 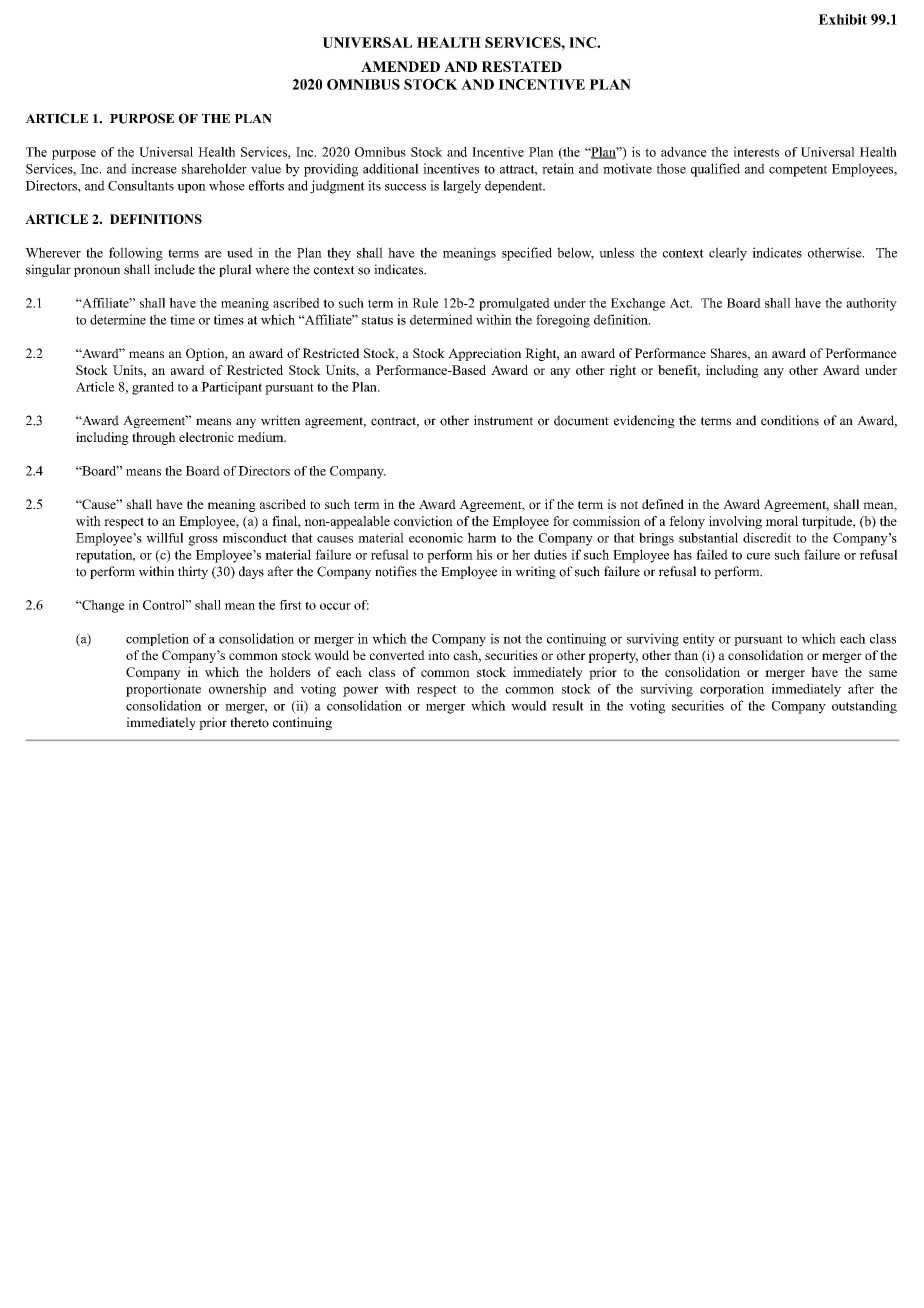 What do you see at coordinates (527, 254) in the page?
I see `specified` at bounding box center [527, 254].
